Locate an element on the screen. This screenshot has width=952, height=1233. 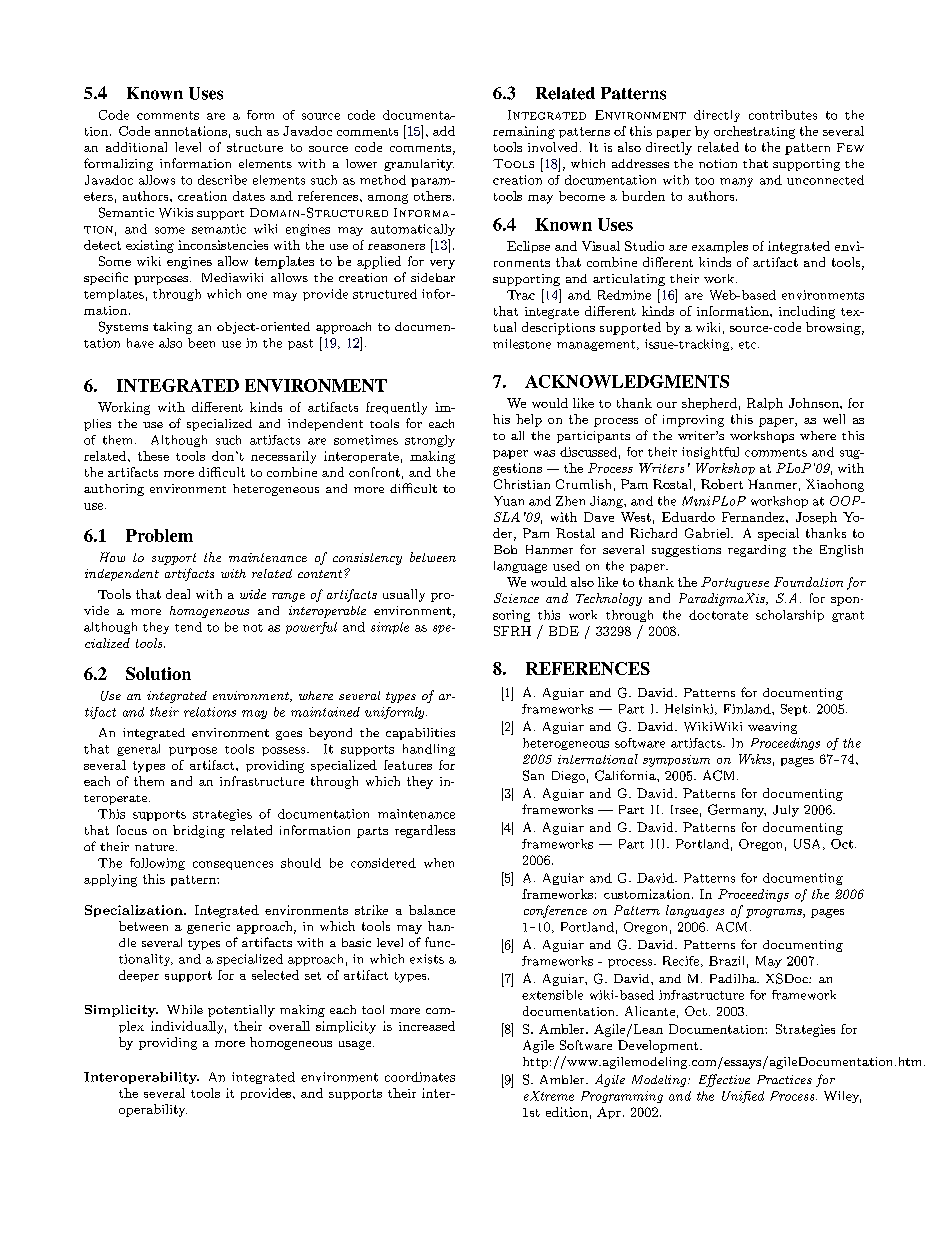
Problem is located at coordinates (159, 535).
